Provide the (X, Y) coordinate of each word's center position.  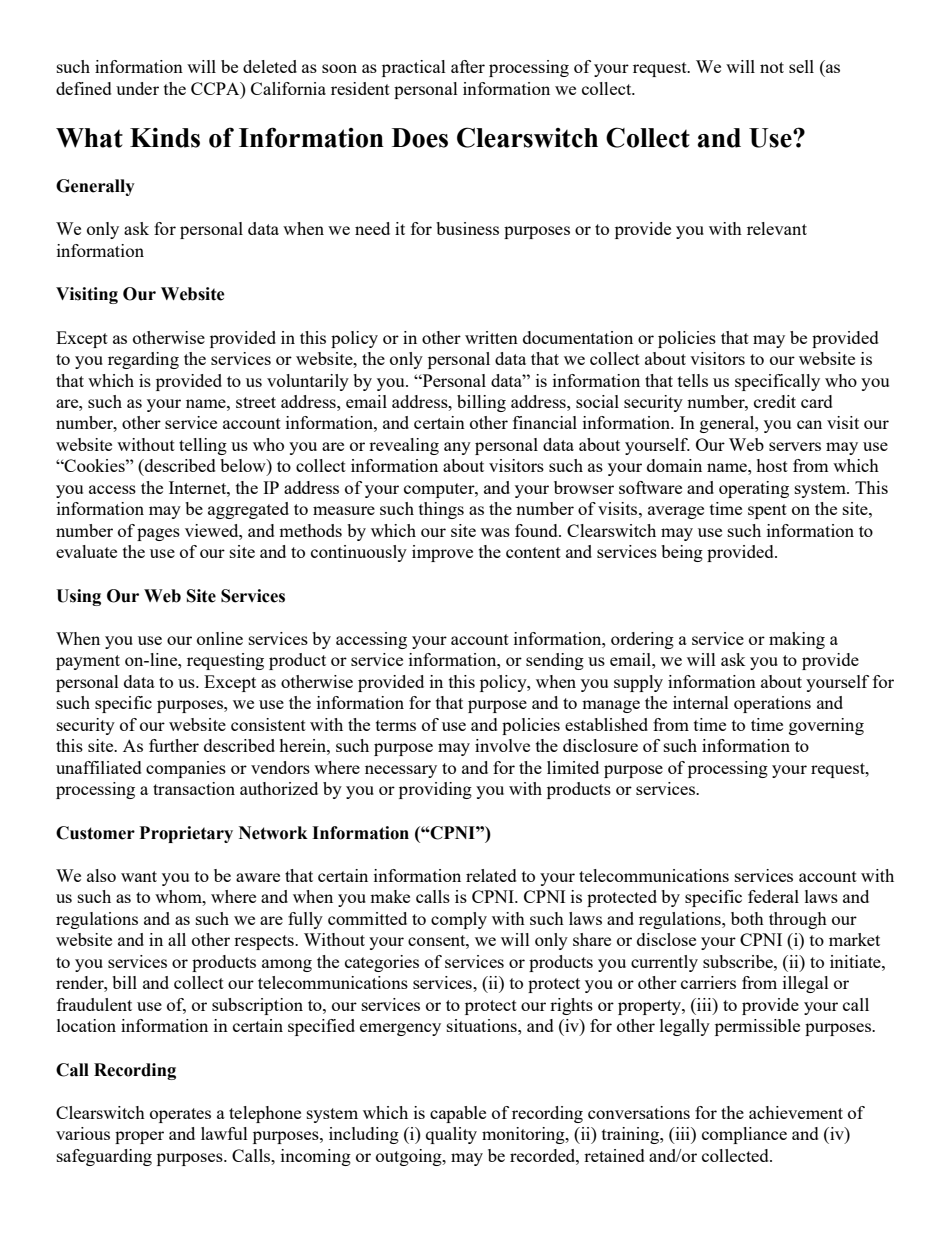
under (137, 88)
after (468, 66)
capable (458, 1114)
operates (180, 1115)
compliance (744, 1135)
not (772, 67)
